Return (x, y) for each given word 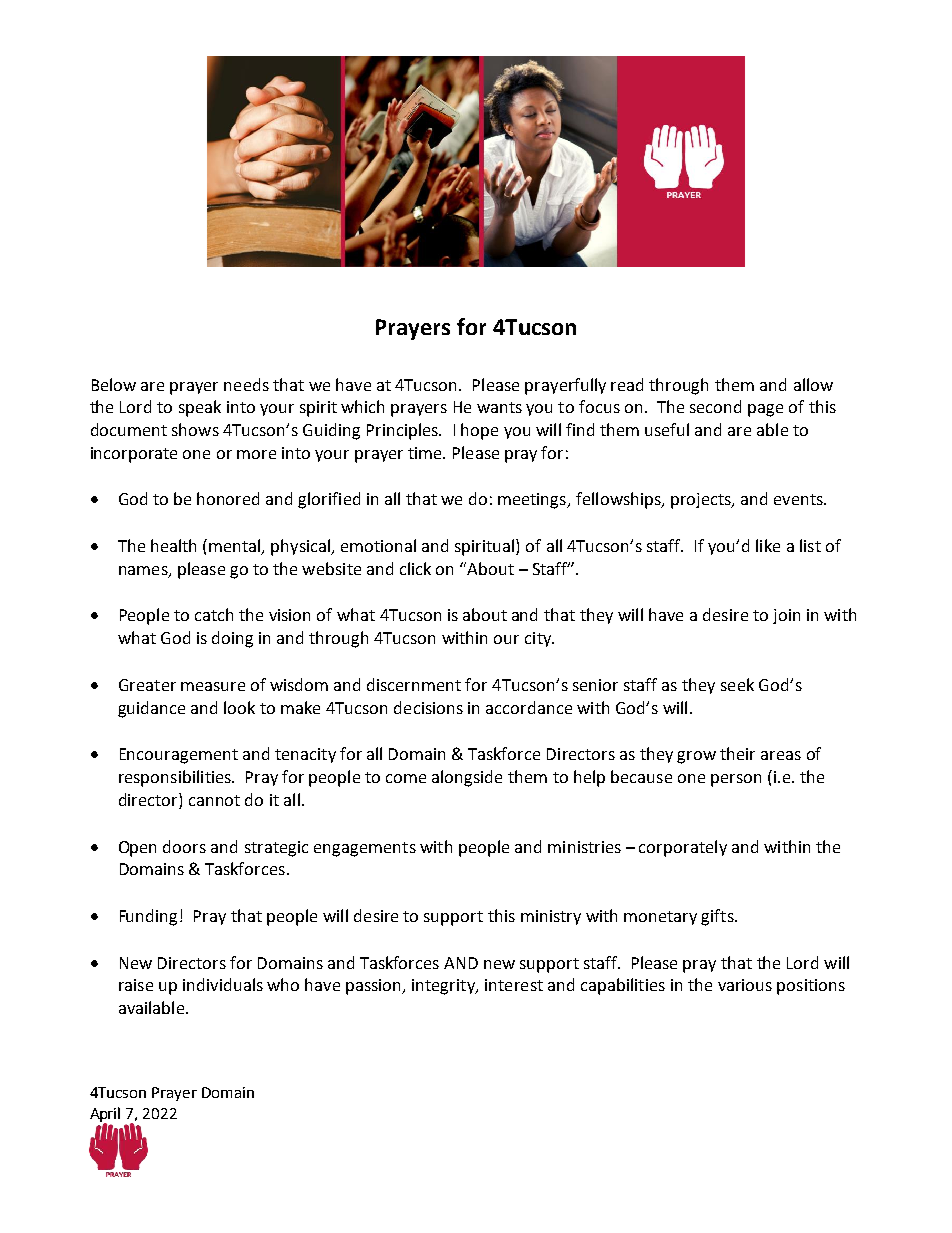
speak (200, 408)
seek (737, 684)
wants (499, 407)
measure (213, 686)
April (105, 1115)
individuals (223, 984)
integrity (444, 987)
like (768, 545)
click (415, 568)
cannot (214, 800)
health (173, 545)
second (715, 406)
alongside (467, 778)
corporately (683, 848)
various (745, 985)
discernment (414, 684)
